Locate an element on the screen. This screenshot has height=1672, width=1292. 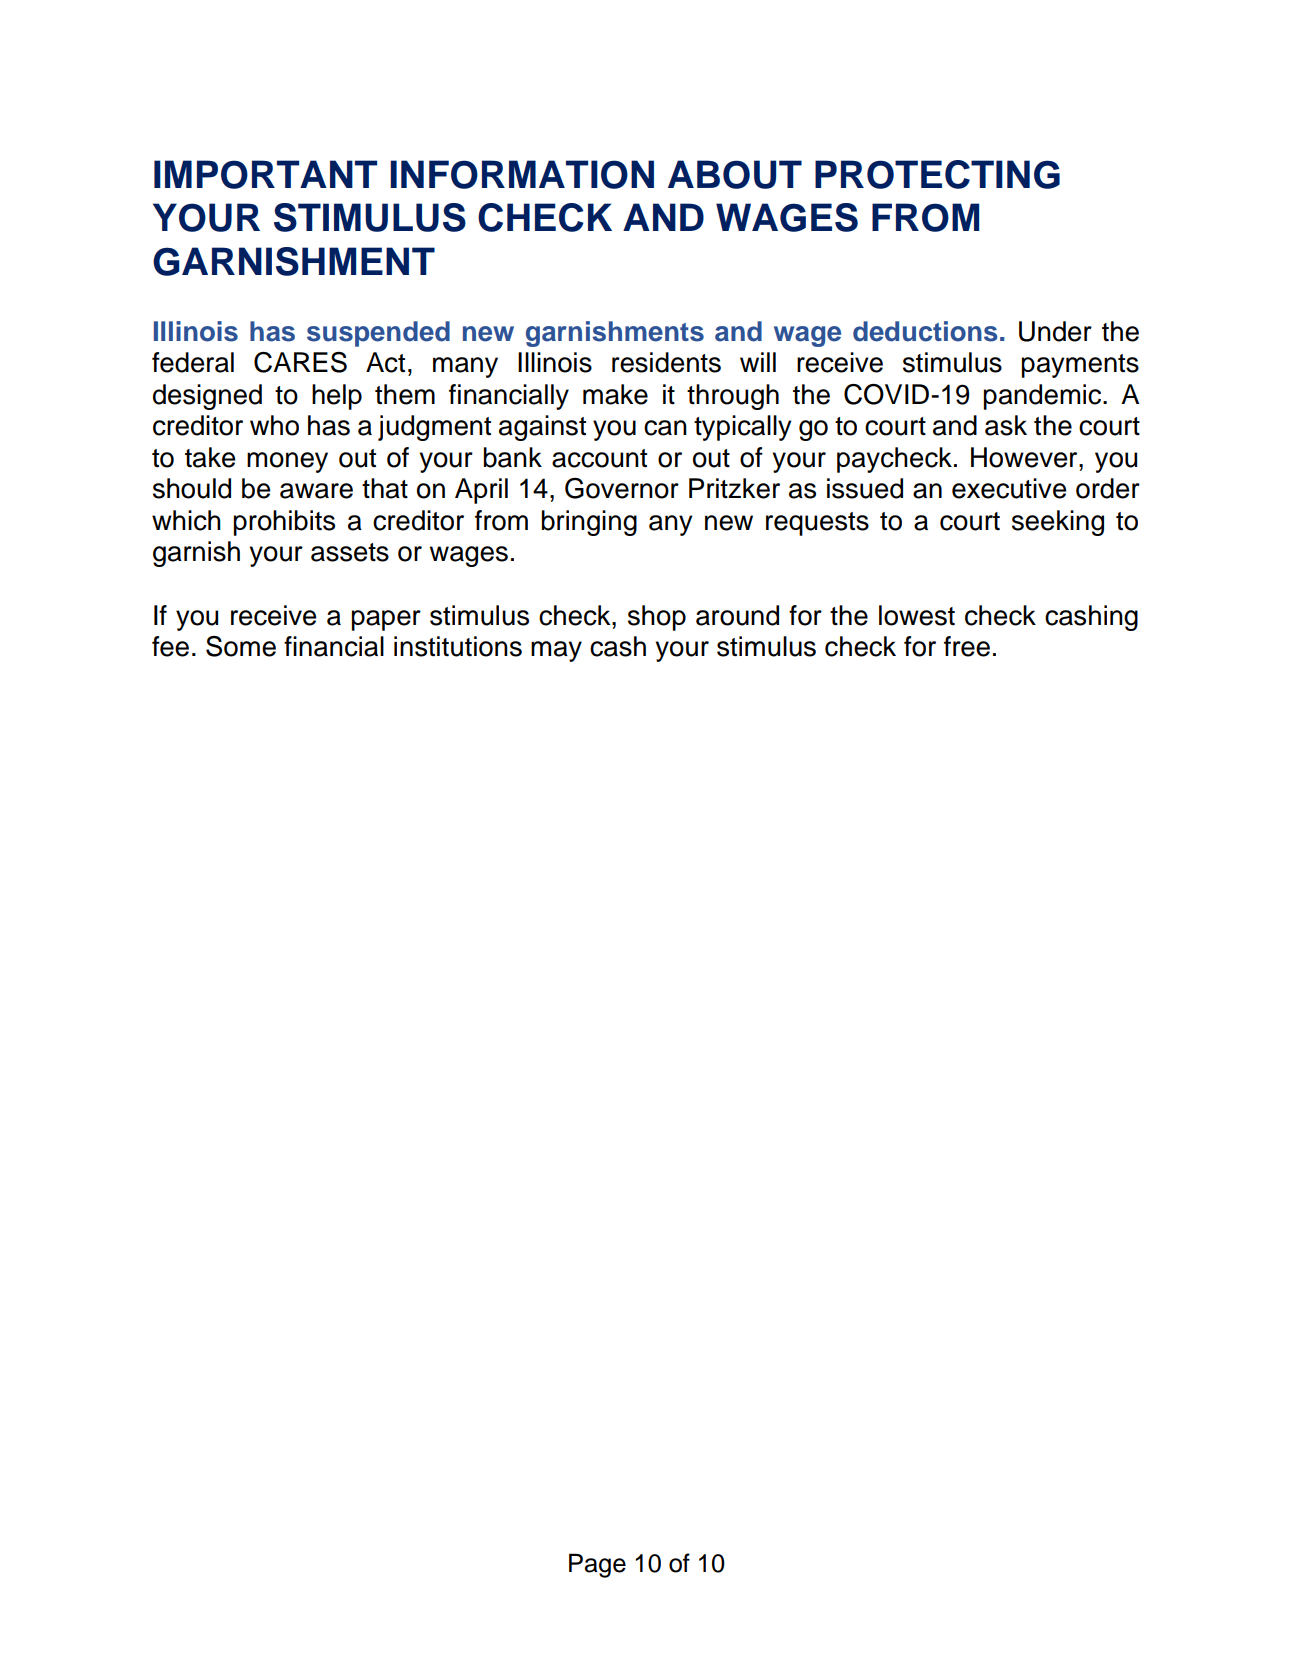
fee is located at coordinates (170, 646).
